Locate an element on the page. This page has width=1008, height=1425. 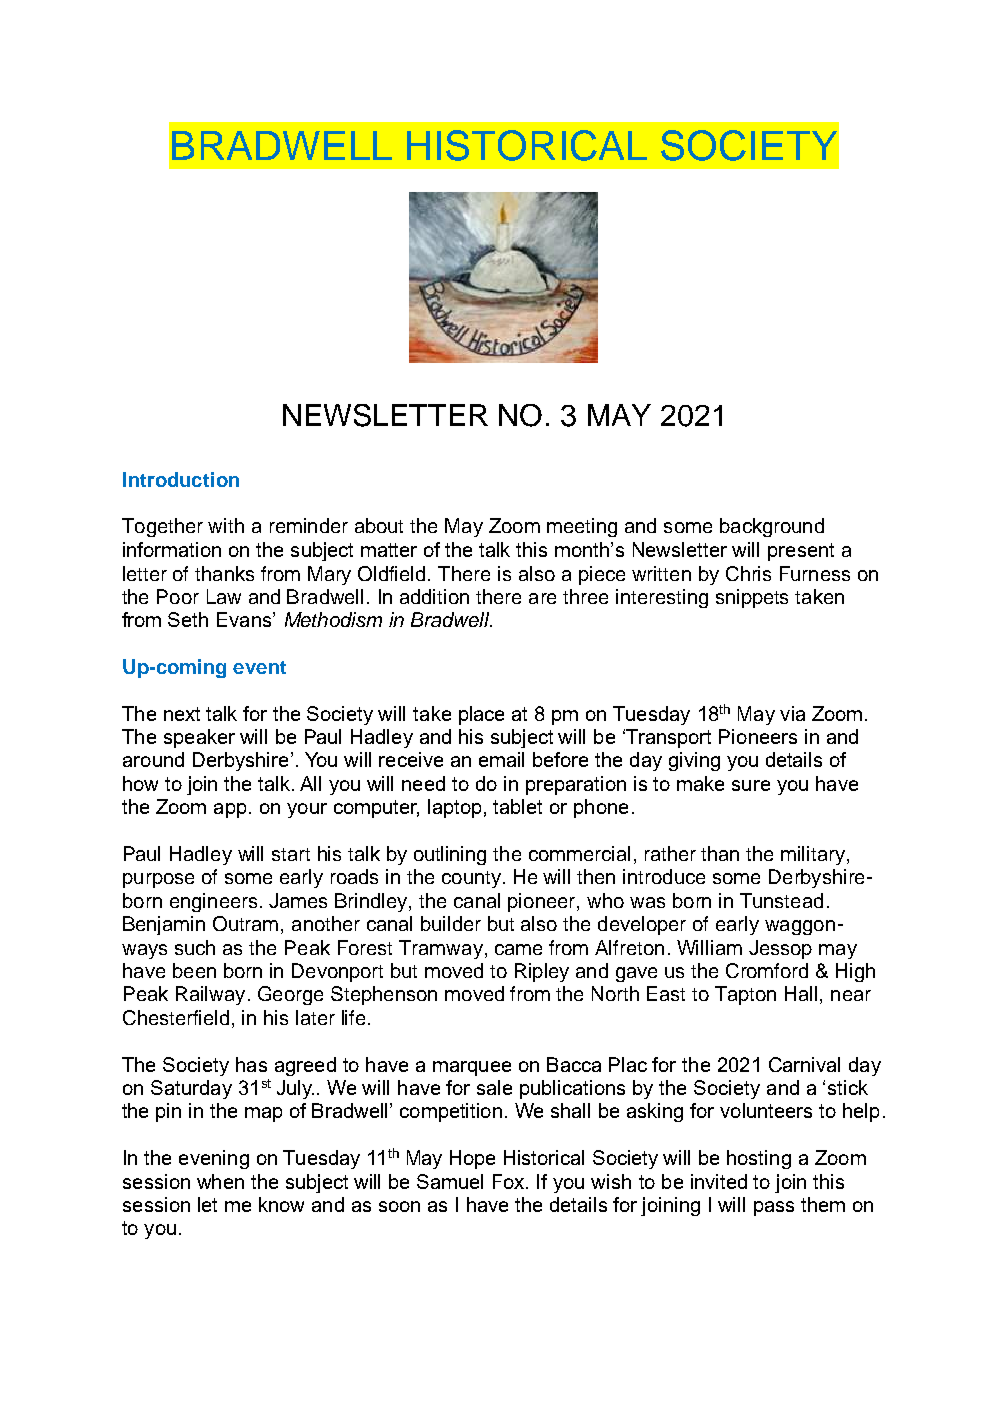
Fox is located at coordinates (510, 1181).
